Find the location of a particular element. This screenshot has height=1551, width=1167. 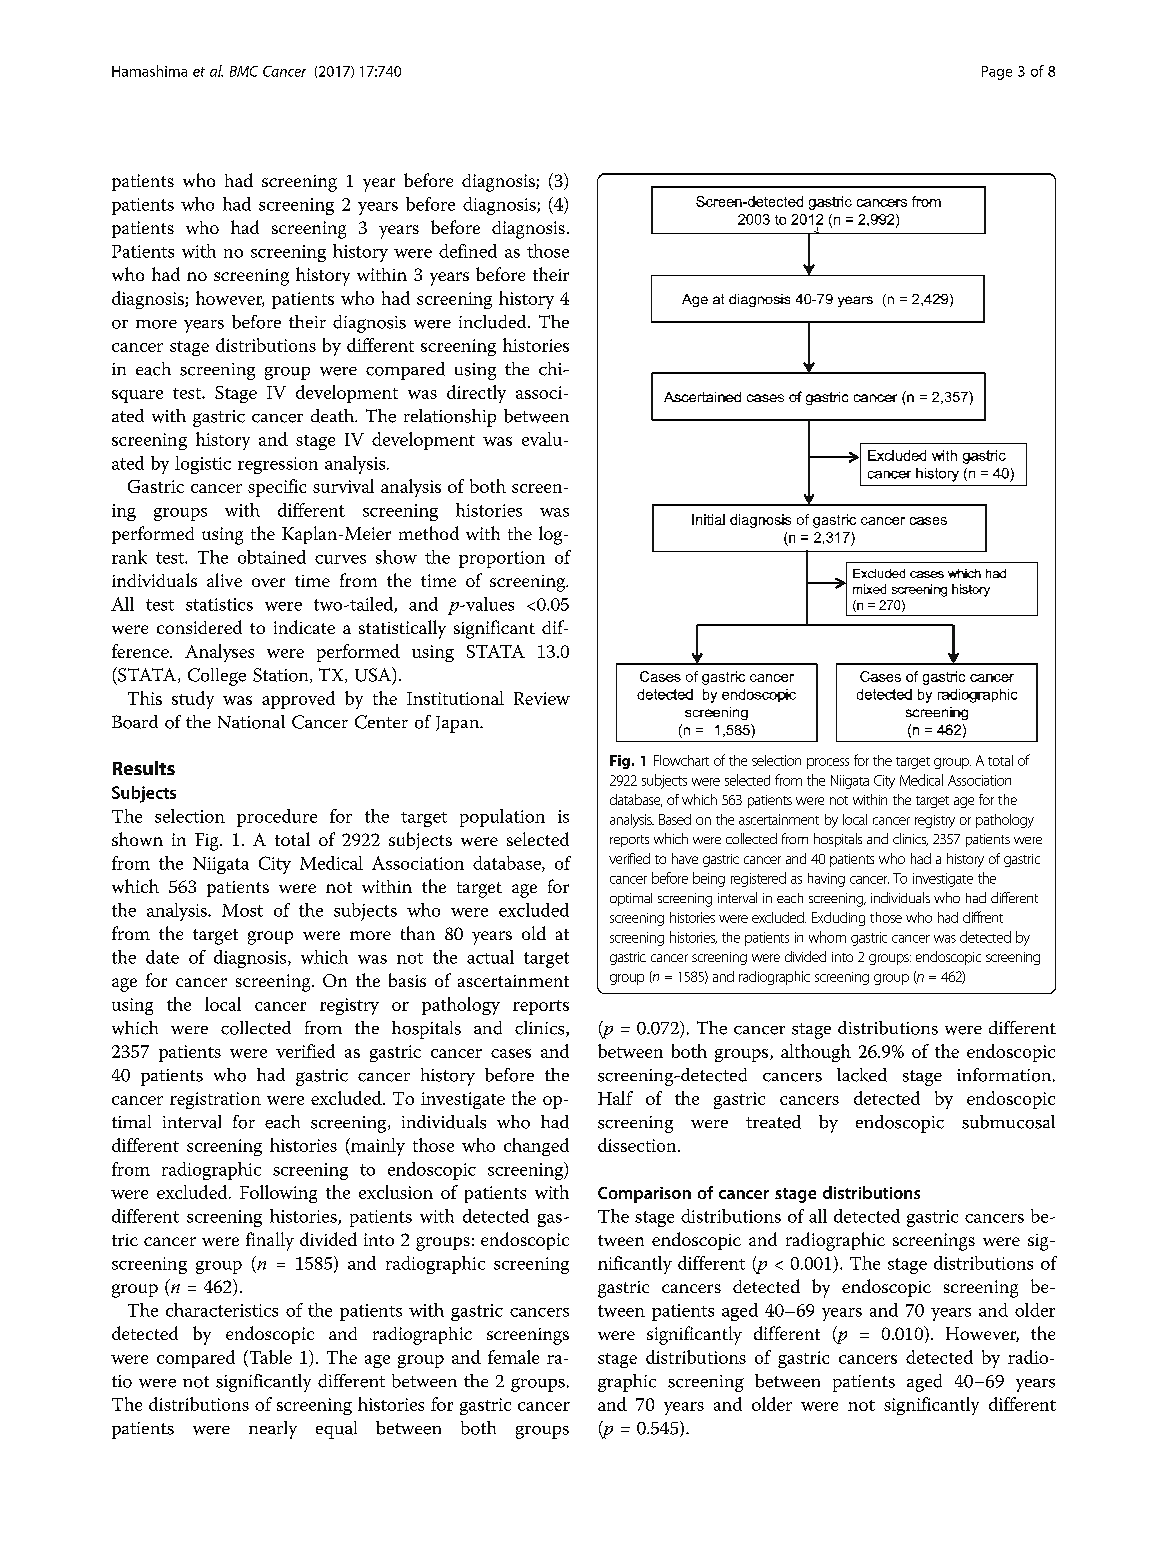

female is located at coordinates (513, 1357).
